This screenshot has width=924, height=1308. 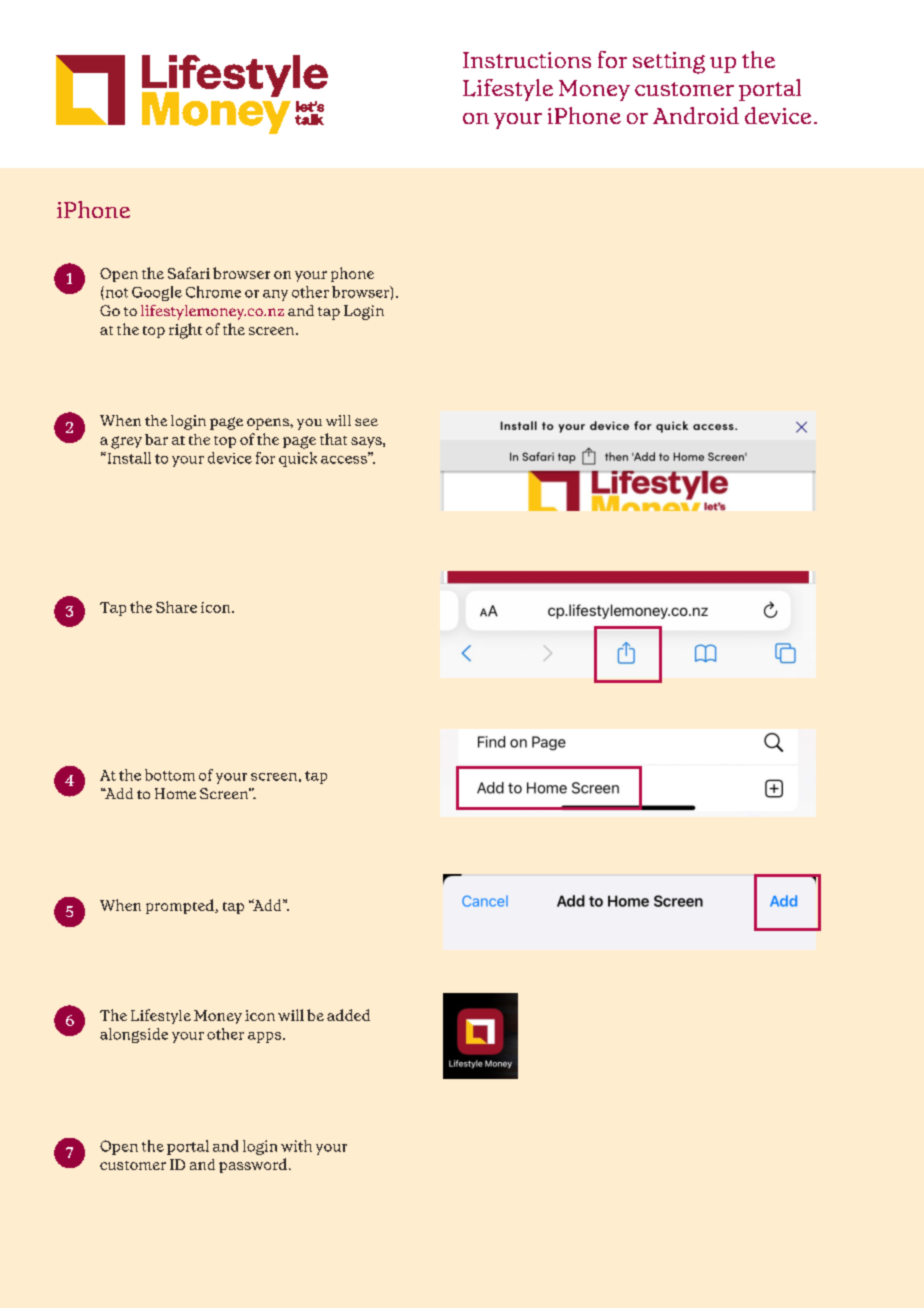 What do you see at coordinates (696, 115) in the screenshot?
I see `Android` at bounding box center [696, 115].
